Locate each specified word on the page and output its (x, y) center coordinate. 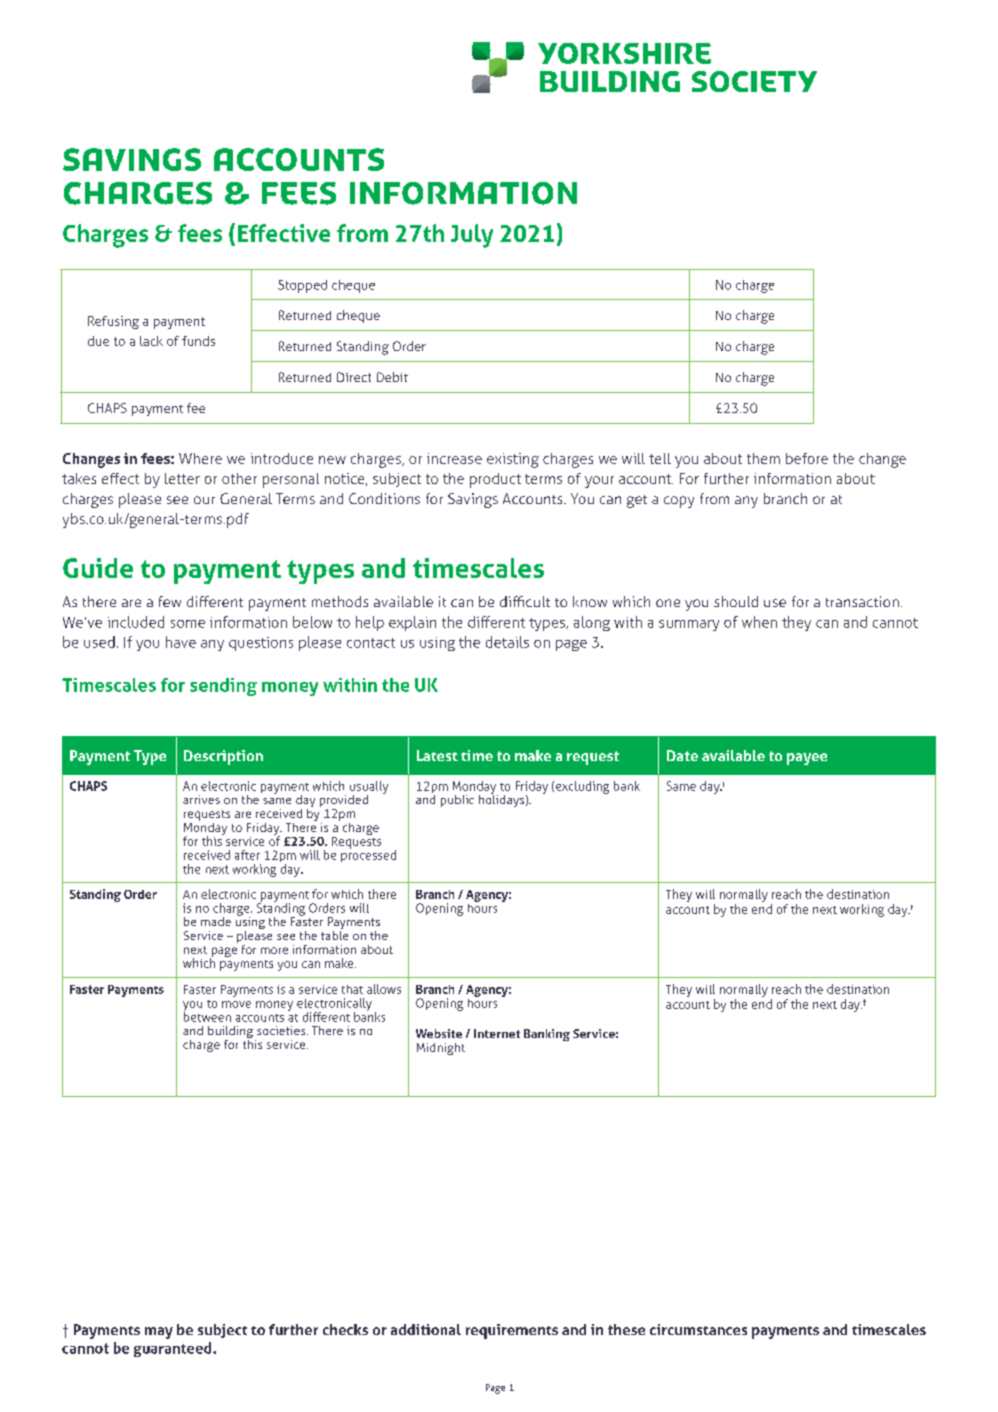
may (159, 1333)
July (472, 236)
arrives (201, 799)
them (763, 458)
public (457, 801)
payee (807, 759)
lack (151, 341)
